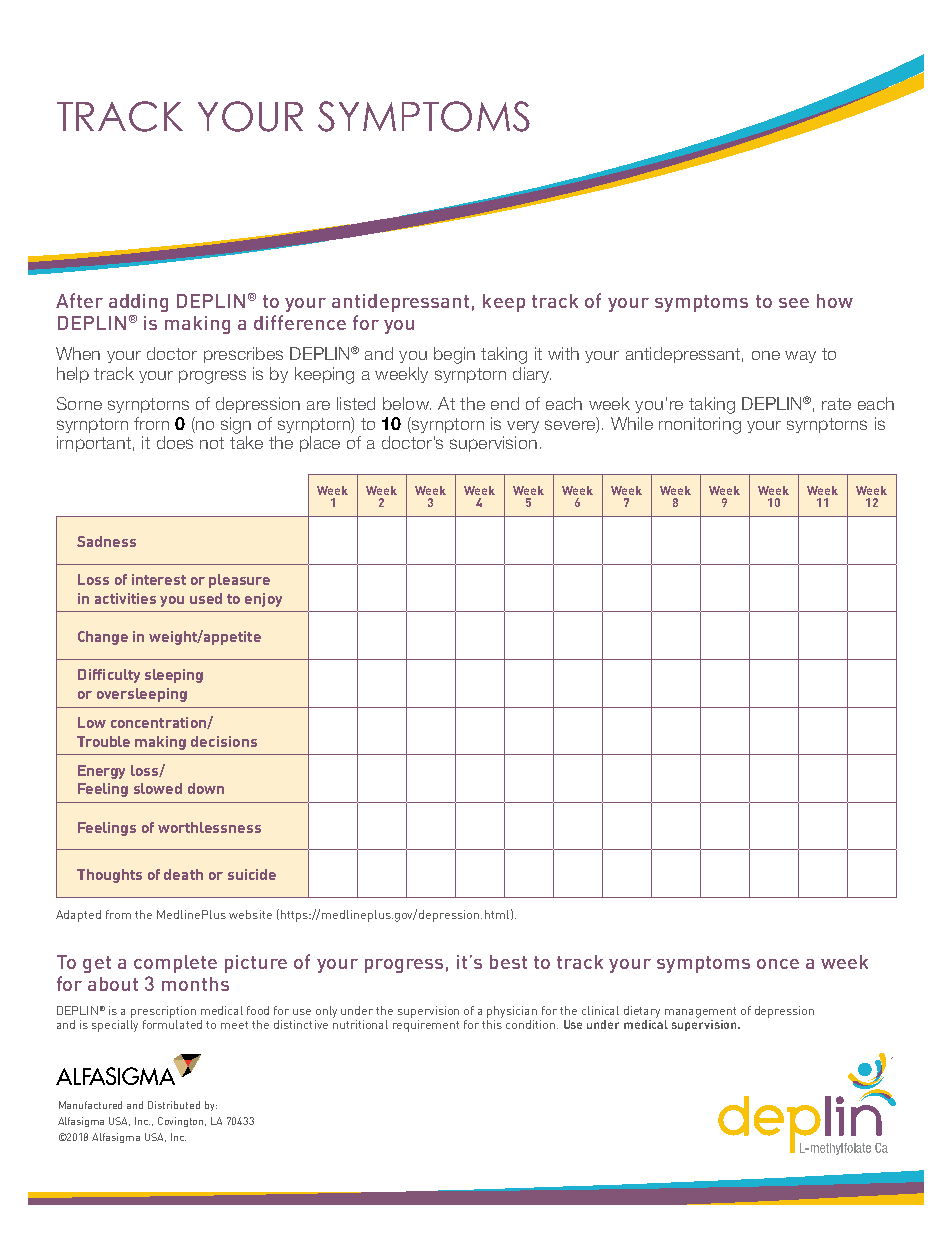  Describe the element at coordinates (209, 827) in the page. I see `worthlessness` at that location.
